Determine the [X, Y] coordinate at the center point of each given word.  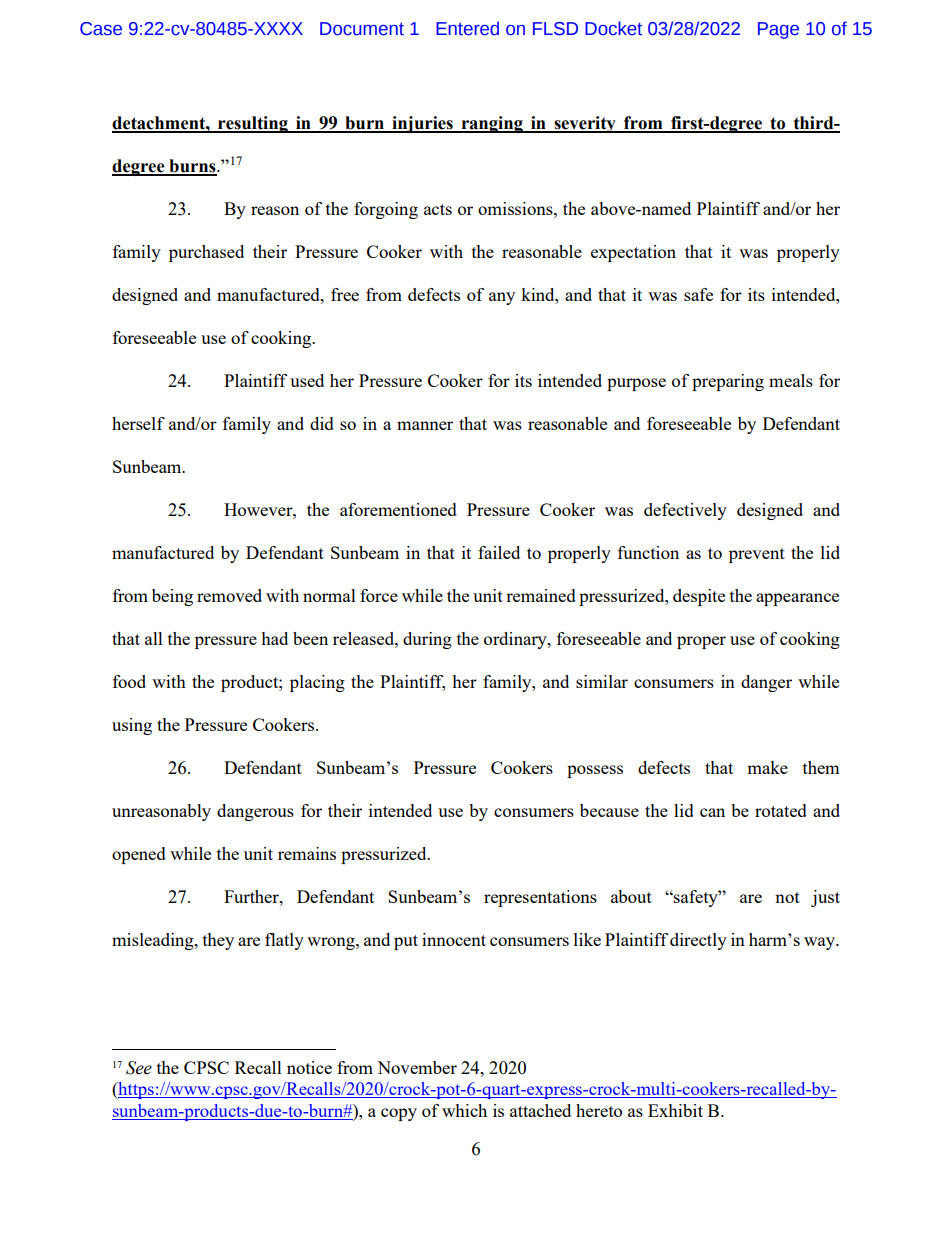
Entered [467, 28]
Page [778, 30]
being [172, 597]
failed [499, 552]
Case [101, 29]
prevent [757, 555]
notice [309, 1067]
